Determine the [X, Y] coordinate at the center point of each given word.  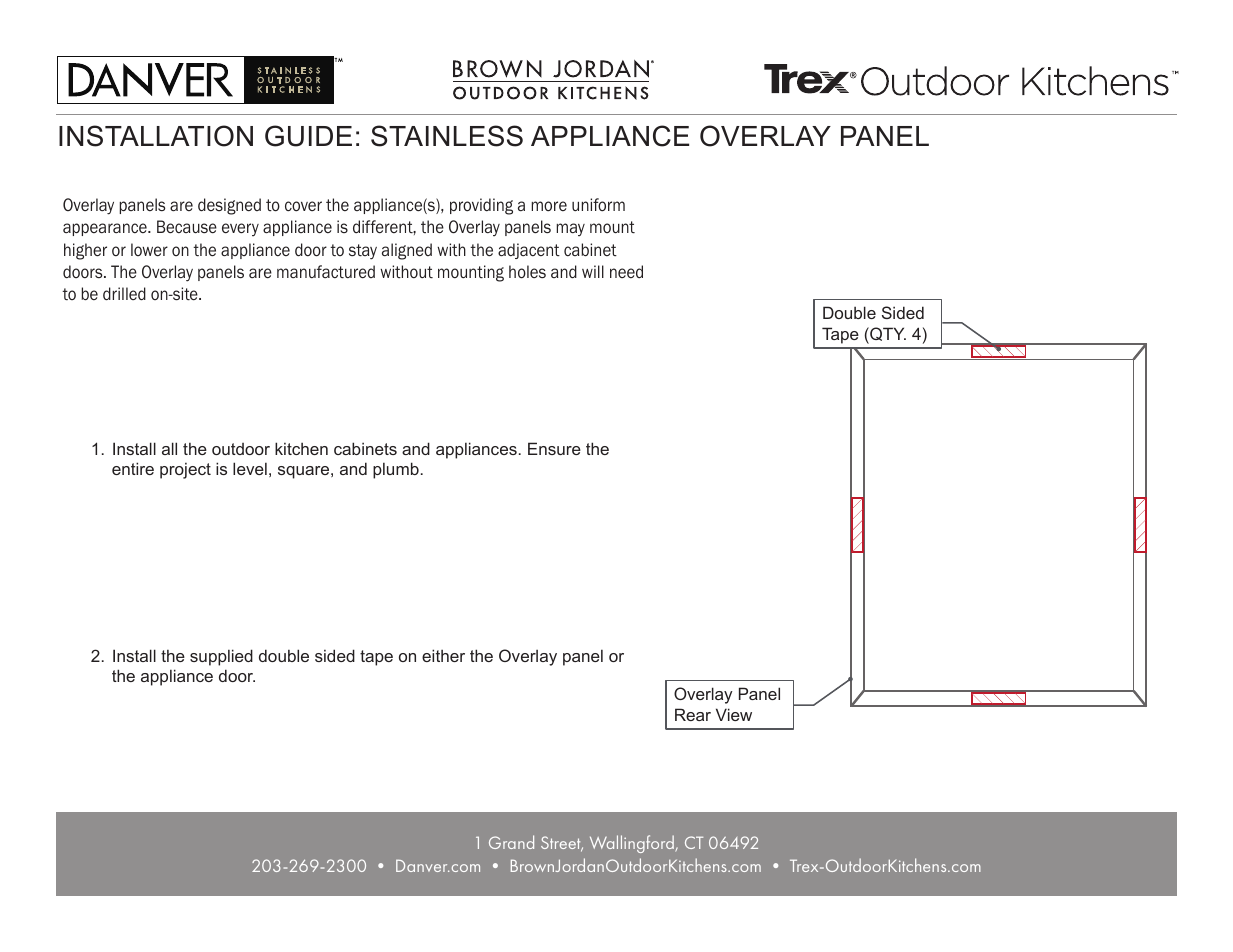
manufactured [326, 272]
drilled [124, 293]
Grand [511, 842]
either [443, 655]
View [734, 714]
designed [229, 206]
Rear [693, 714]
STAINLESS [447, 136]
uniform [598, 205]
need [626, 271]
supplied [221, 657]
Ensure [554, 448]
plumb [396, 470]
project [185, 470]
